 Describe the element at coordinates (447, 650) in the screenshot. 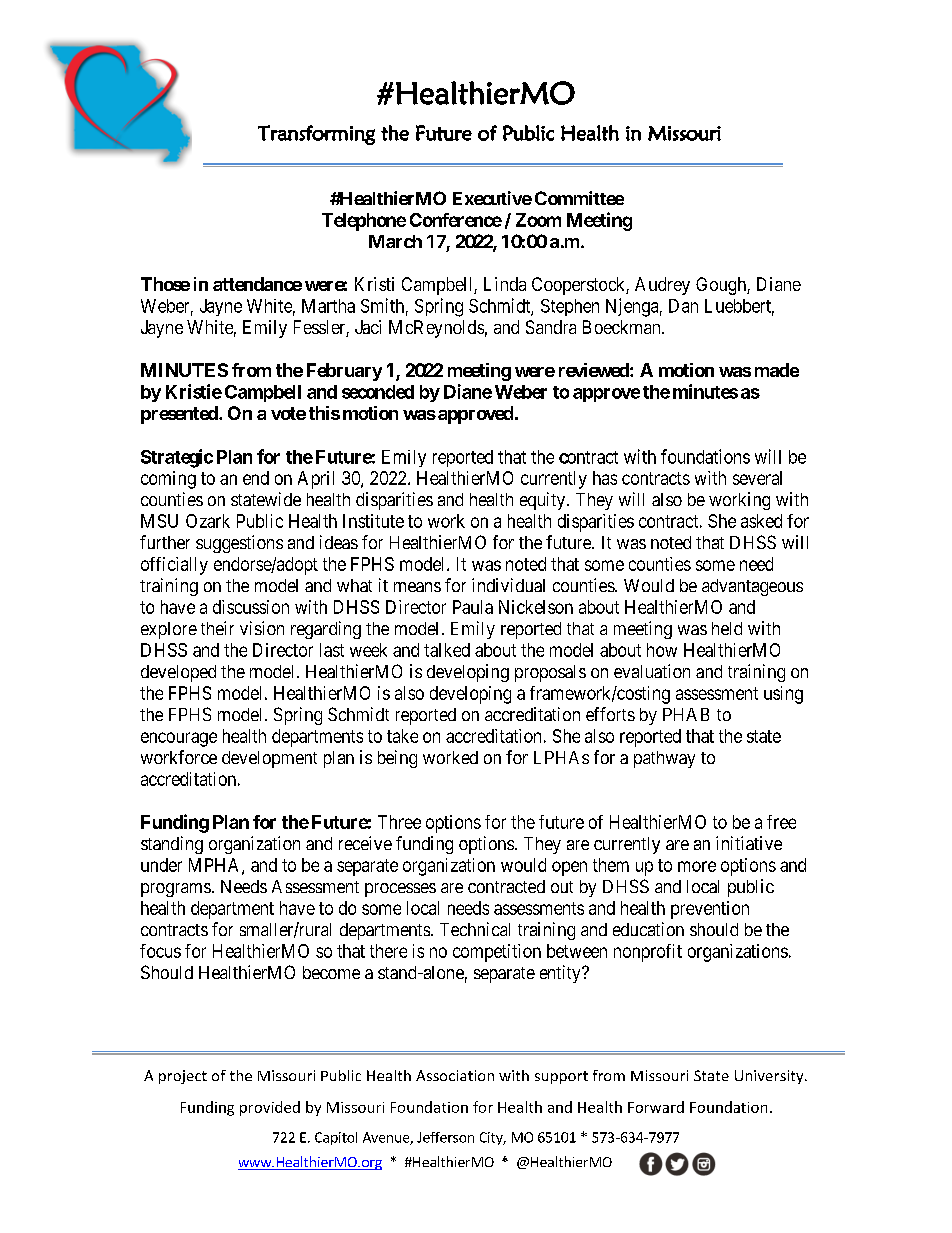

I see `talked` at that location.
